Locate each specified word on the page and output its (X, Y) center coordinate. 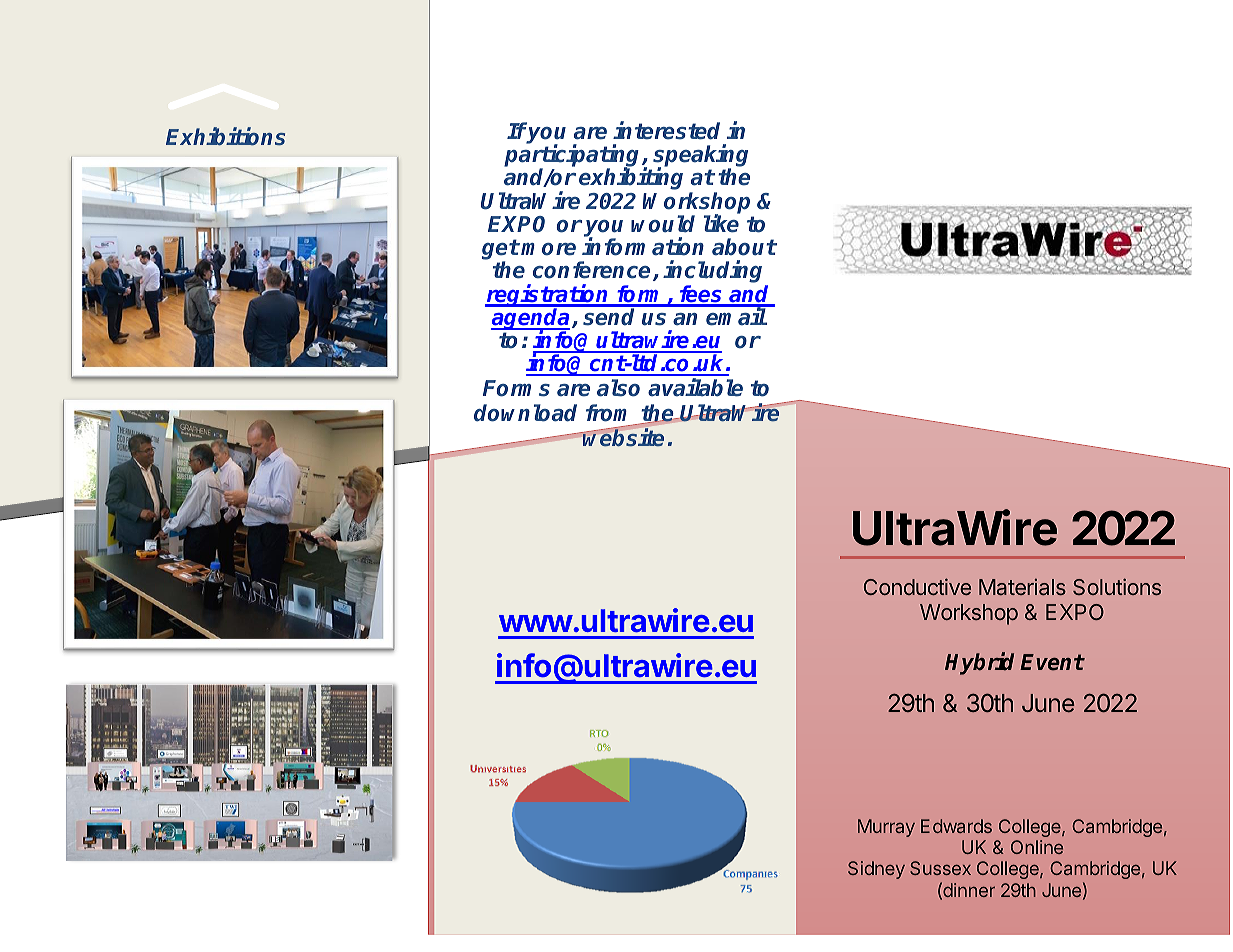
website (623, 437)
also (618, 388)
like (721, 223)
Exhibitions (225, 136)
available (695, 387)
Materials (1022, 587)
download (525, 413)
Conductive (917, 586)
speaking (699, 157)
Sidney (876, 870)
